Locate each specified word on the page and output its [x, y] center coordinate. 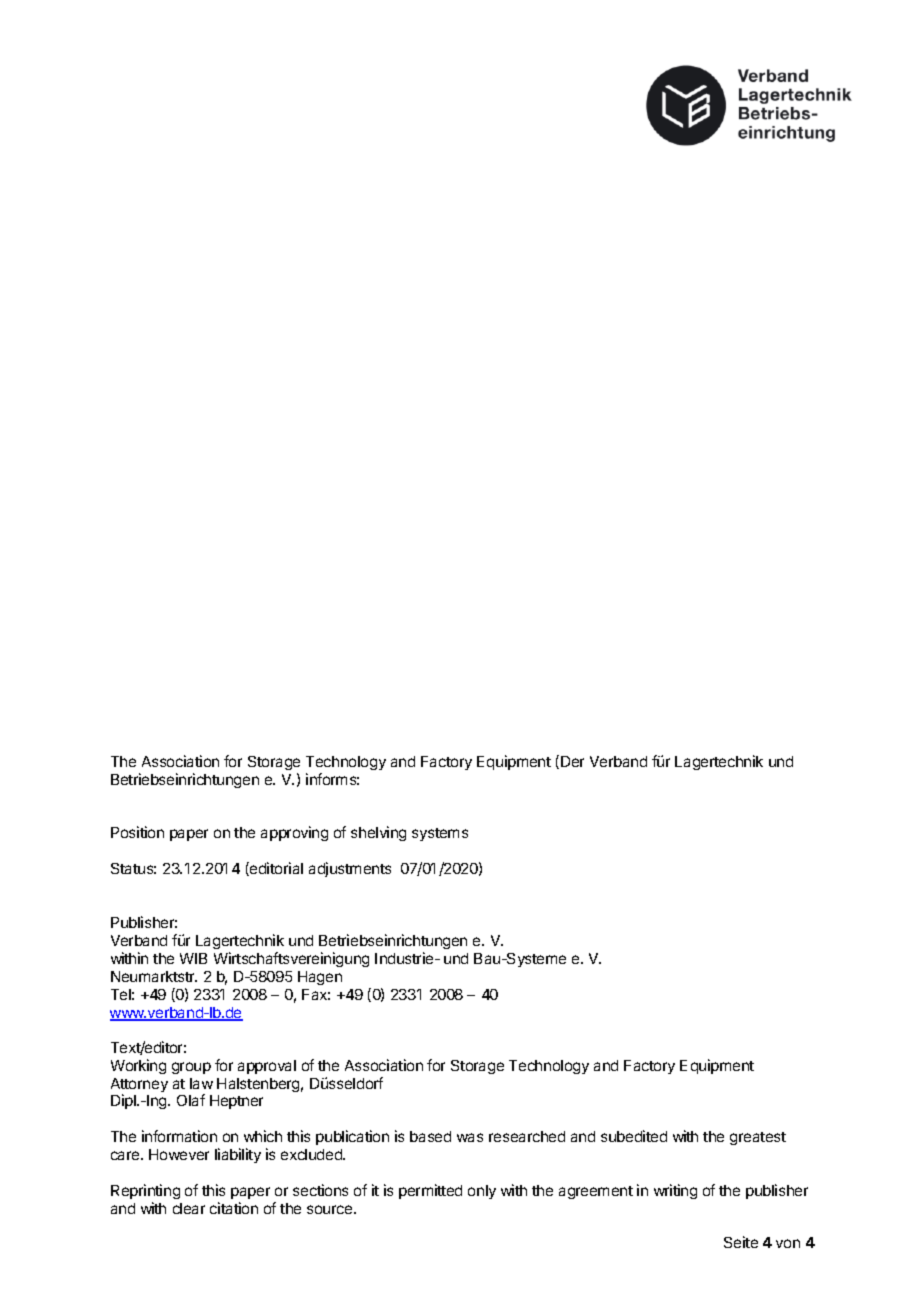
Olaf [191, 1100]
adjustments [350, 869]
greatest [758, 1138]
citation [234, 1208]
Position [137, 832]
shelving [378, 833]
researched [527, 1136]
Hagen [320, 978]
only [482, 1192]
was [470, 1137]
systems [440, 834]
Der [572, 761]
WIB [193, 958]
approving [294, 833]
